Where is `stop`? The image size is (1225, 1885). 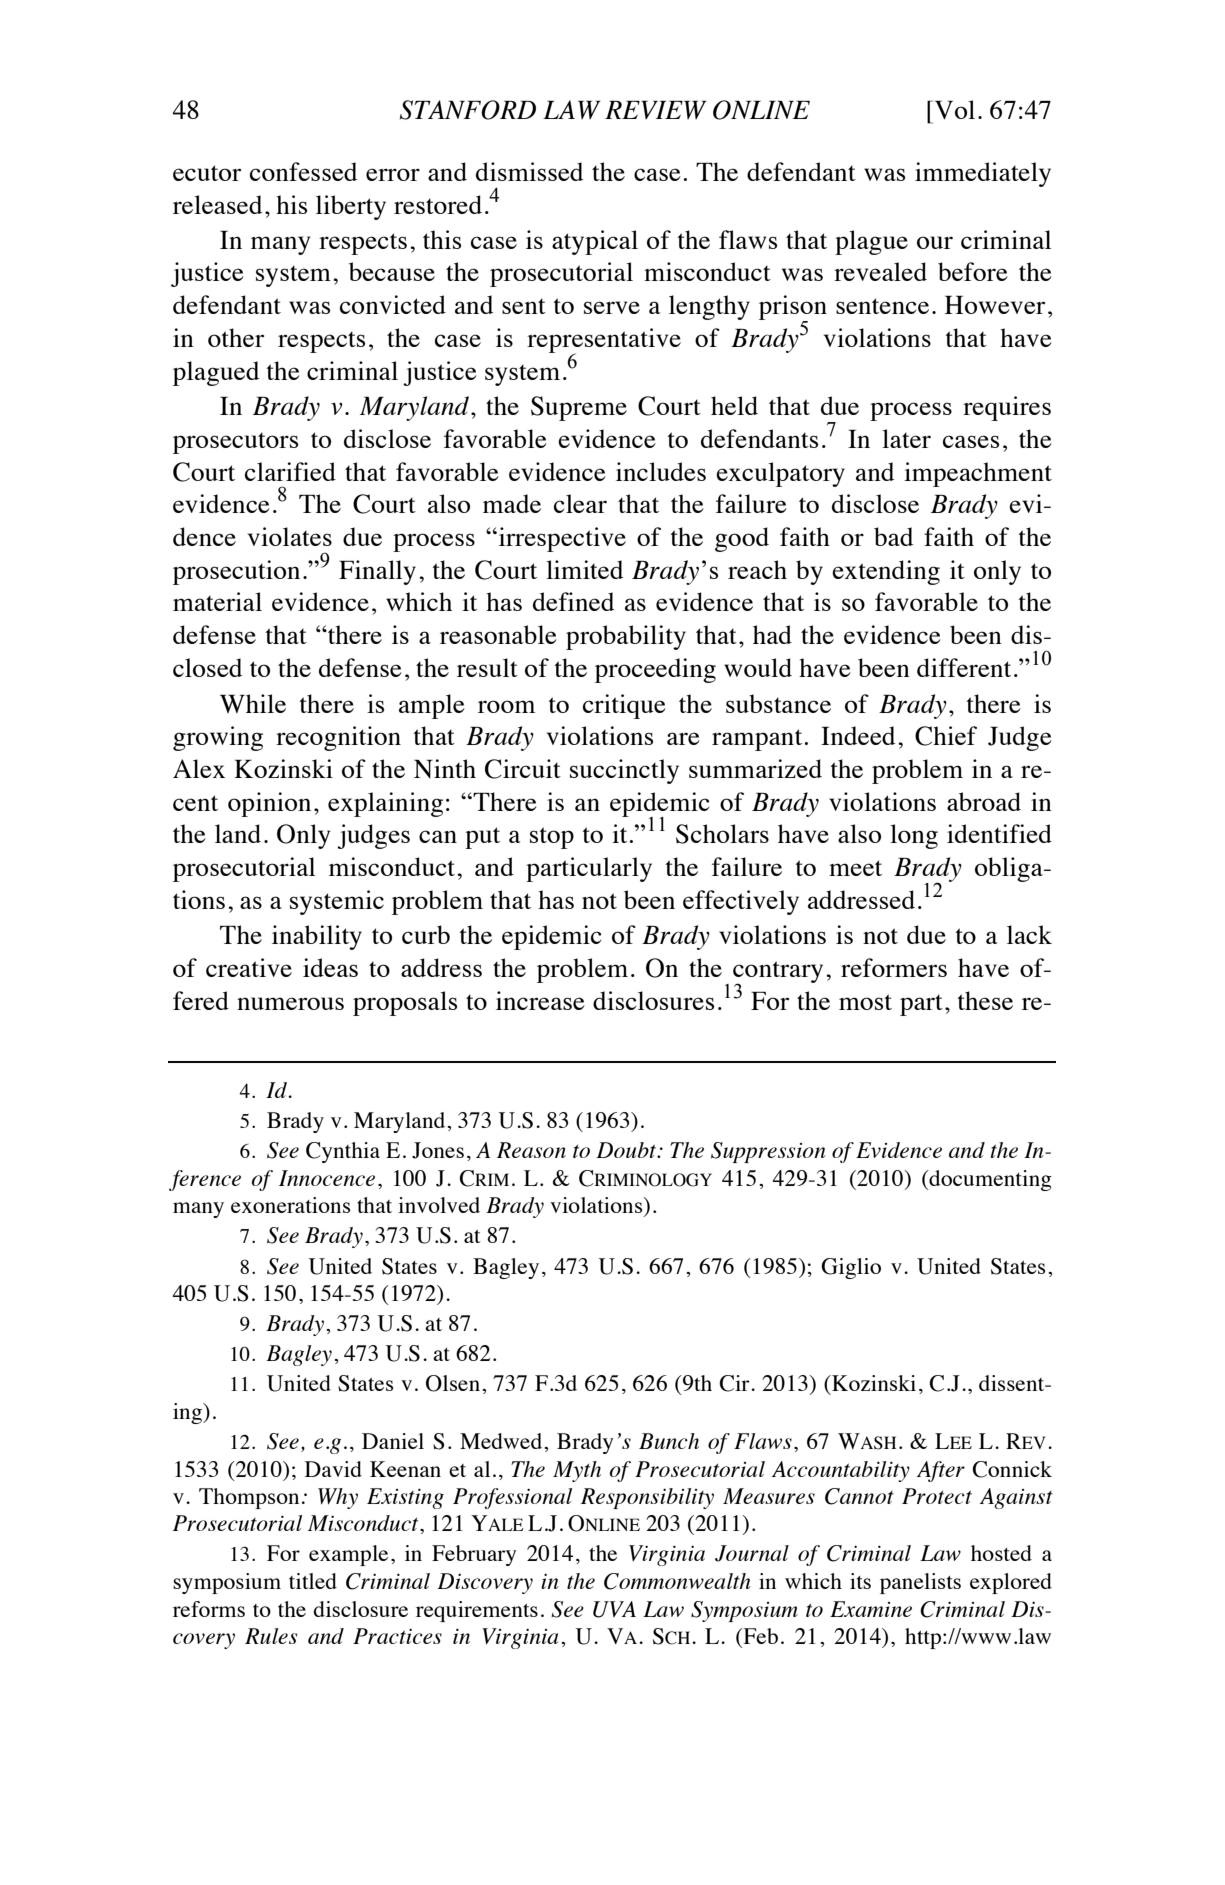 stop is located at coordinates (552, 838).
